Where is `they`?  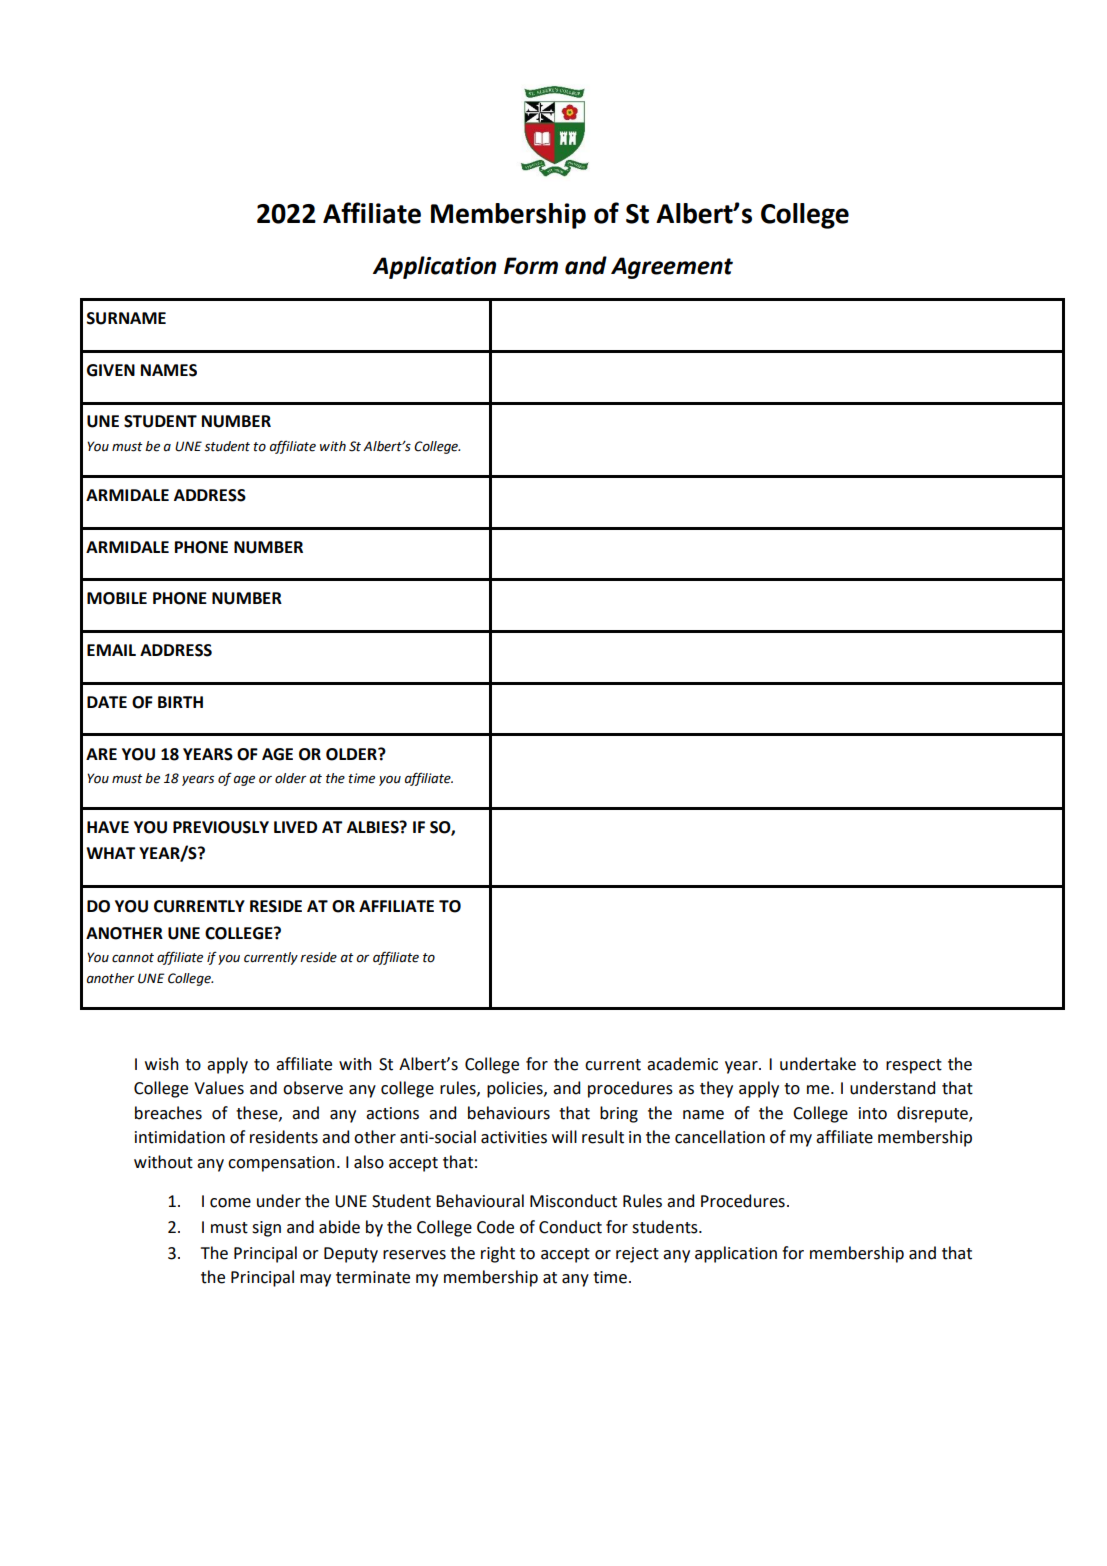
they is located at coordinates (716, 1089).
